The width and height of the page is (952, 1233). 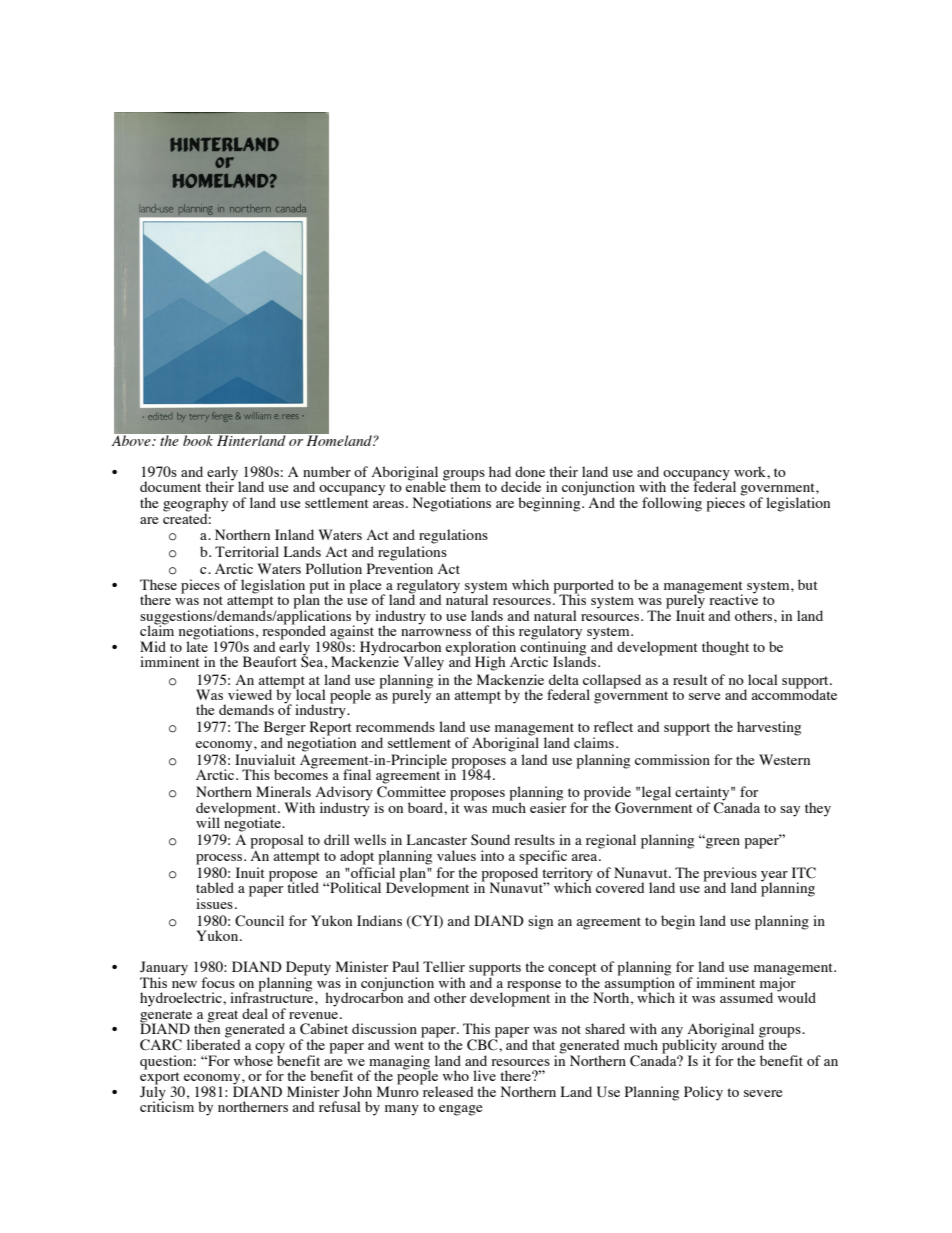 What do you see at coordinates (215, 887) in the page?
I see `tabled` at bounding box center [215, 887].
